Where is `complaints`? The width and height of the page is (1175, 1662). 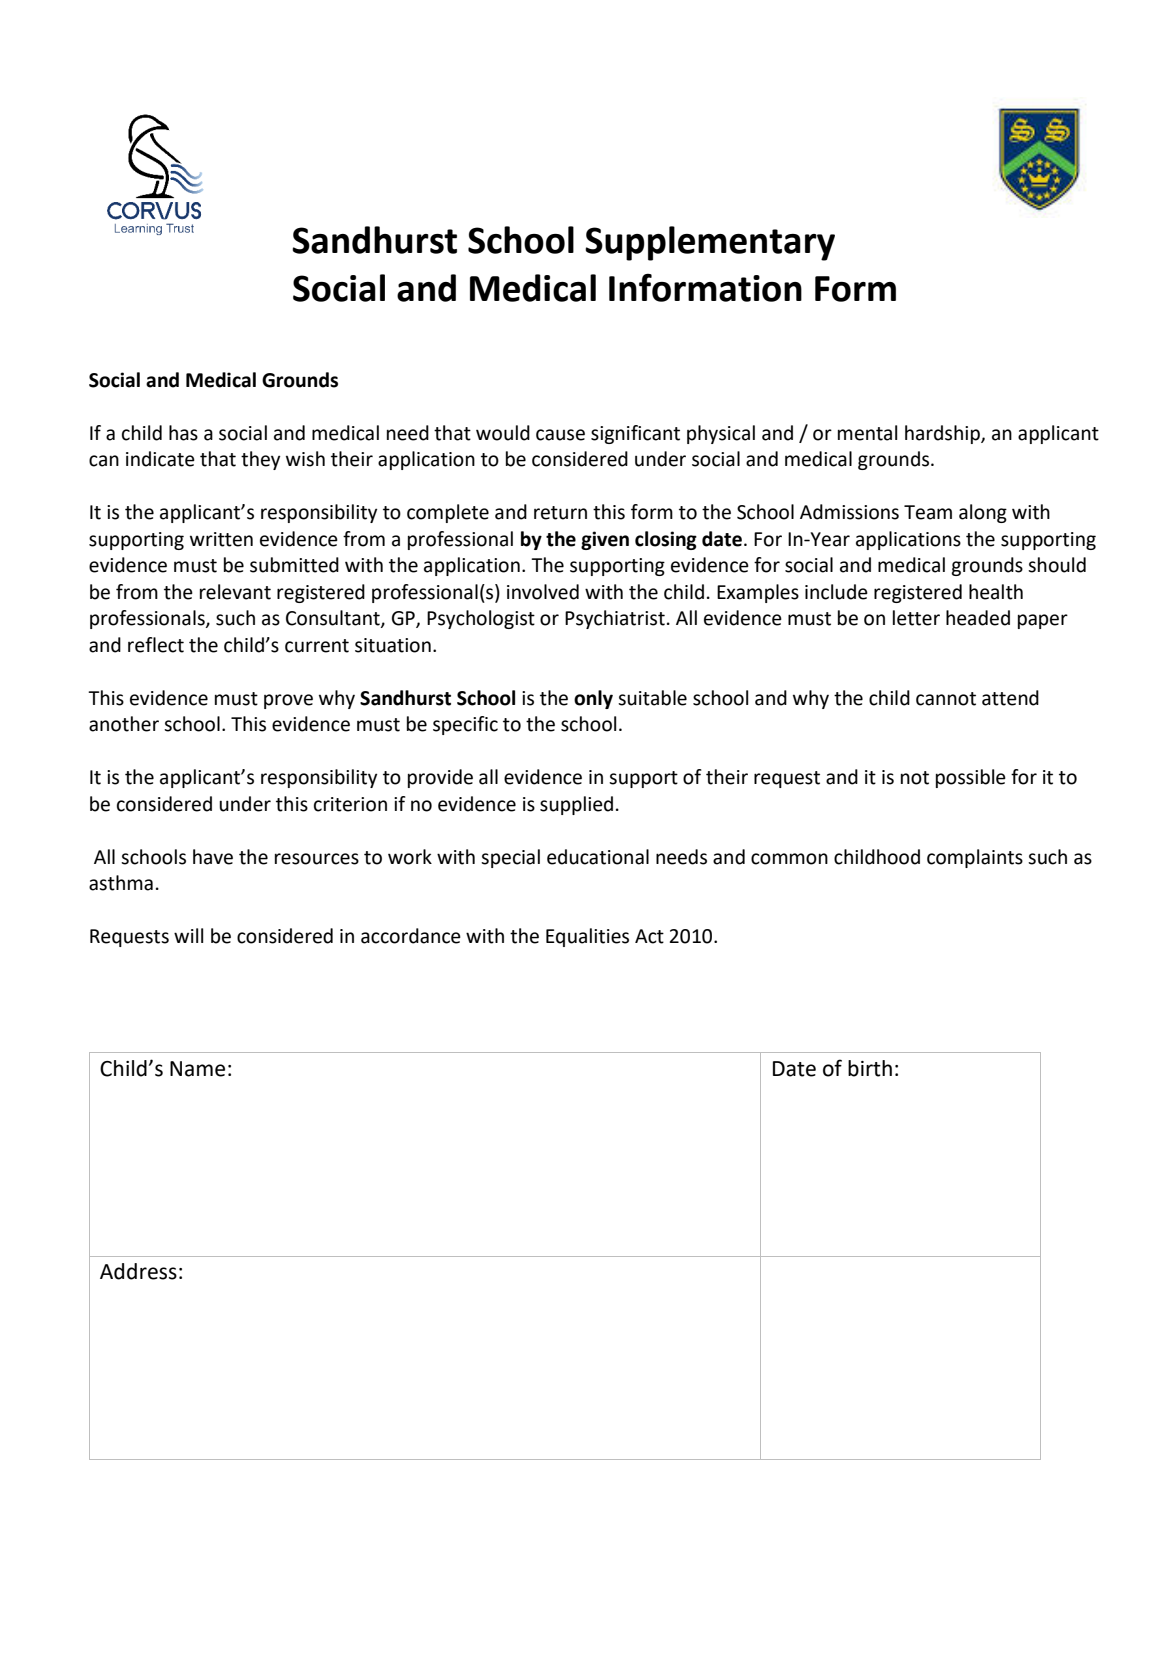
complaints is located at coordinates (975, 858).
